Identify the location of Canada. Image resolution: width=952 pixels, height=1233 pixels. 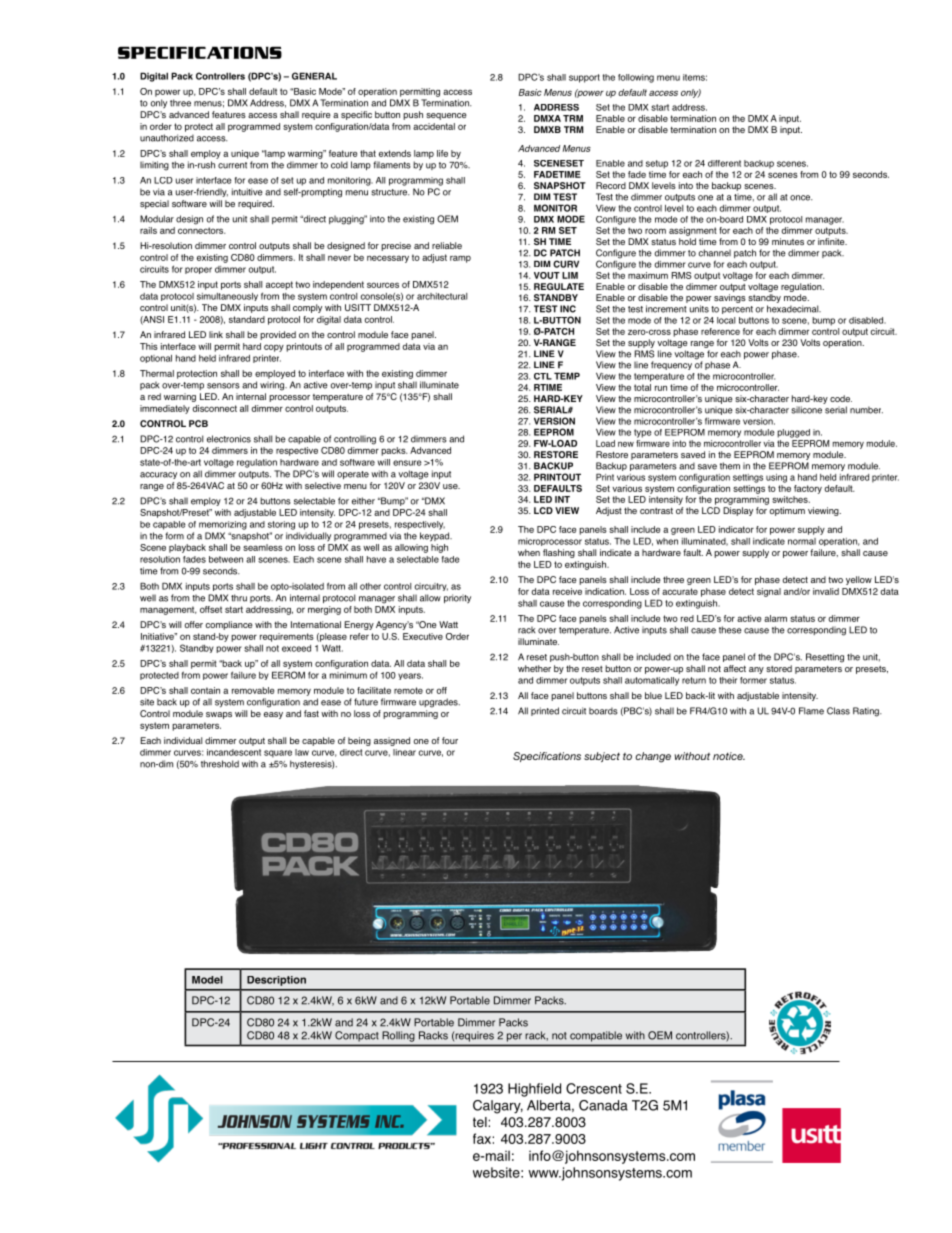
(603, 1105).
